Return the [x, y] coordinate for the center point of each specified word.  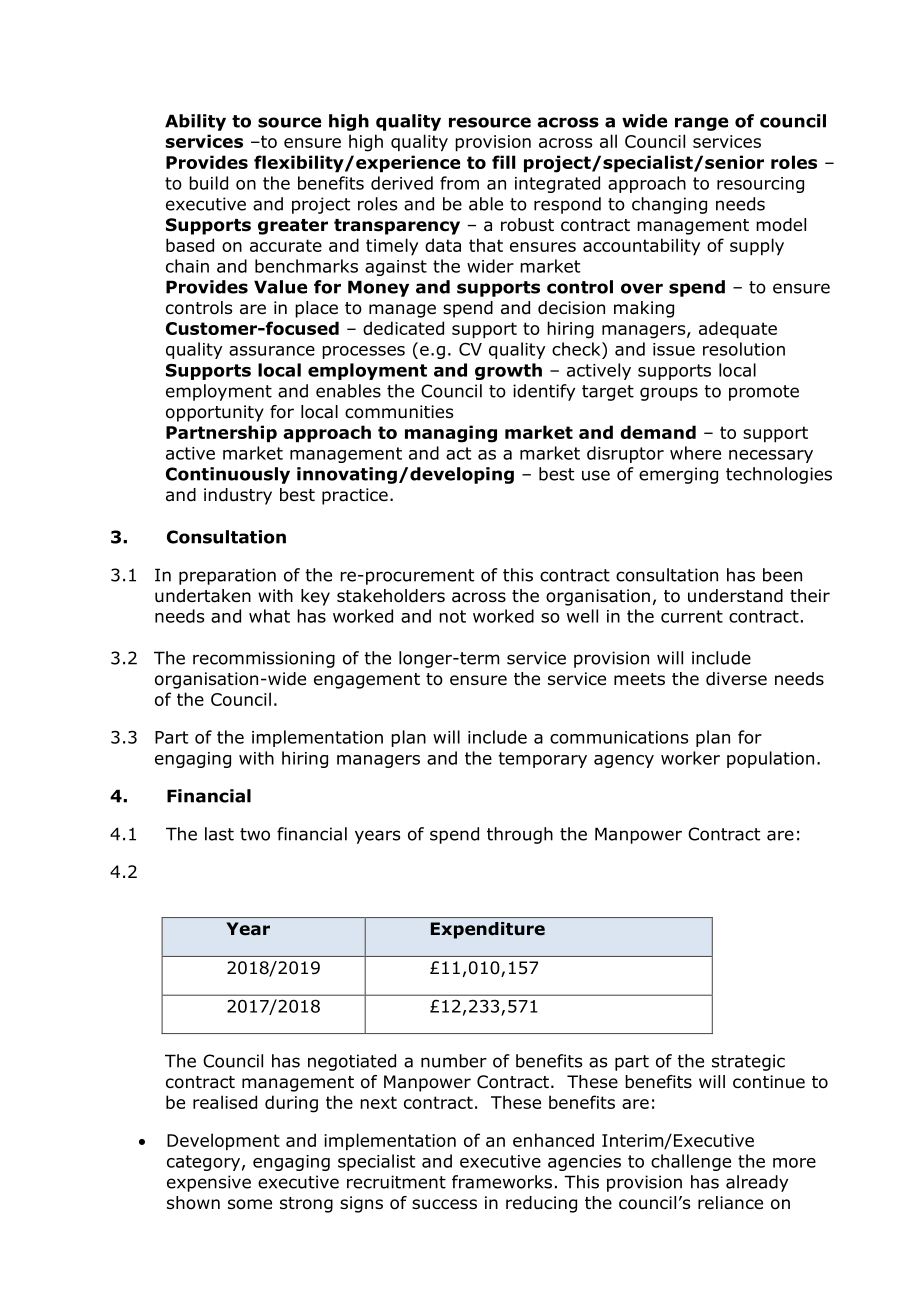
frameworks [502, 1182]
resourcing [760, 185]
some [250, 1204]
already [757, 1183]
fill [503, 162]
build [208, 183]
